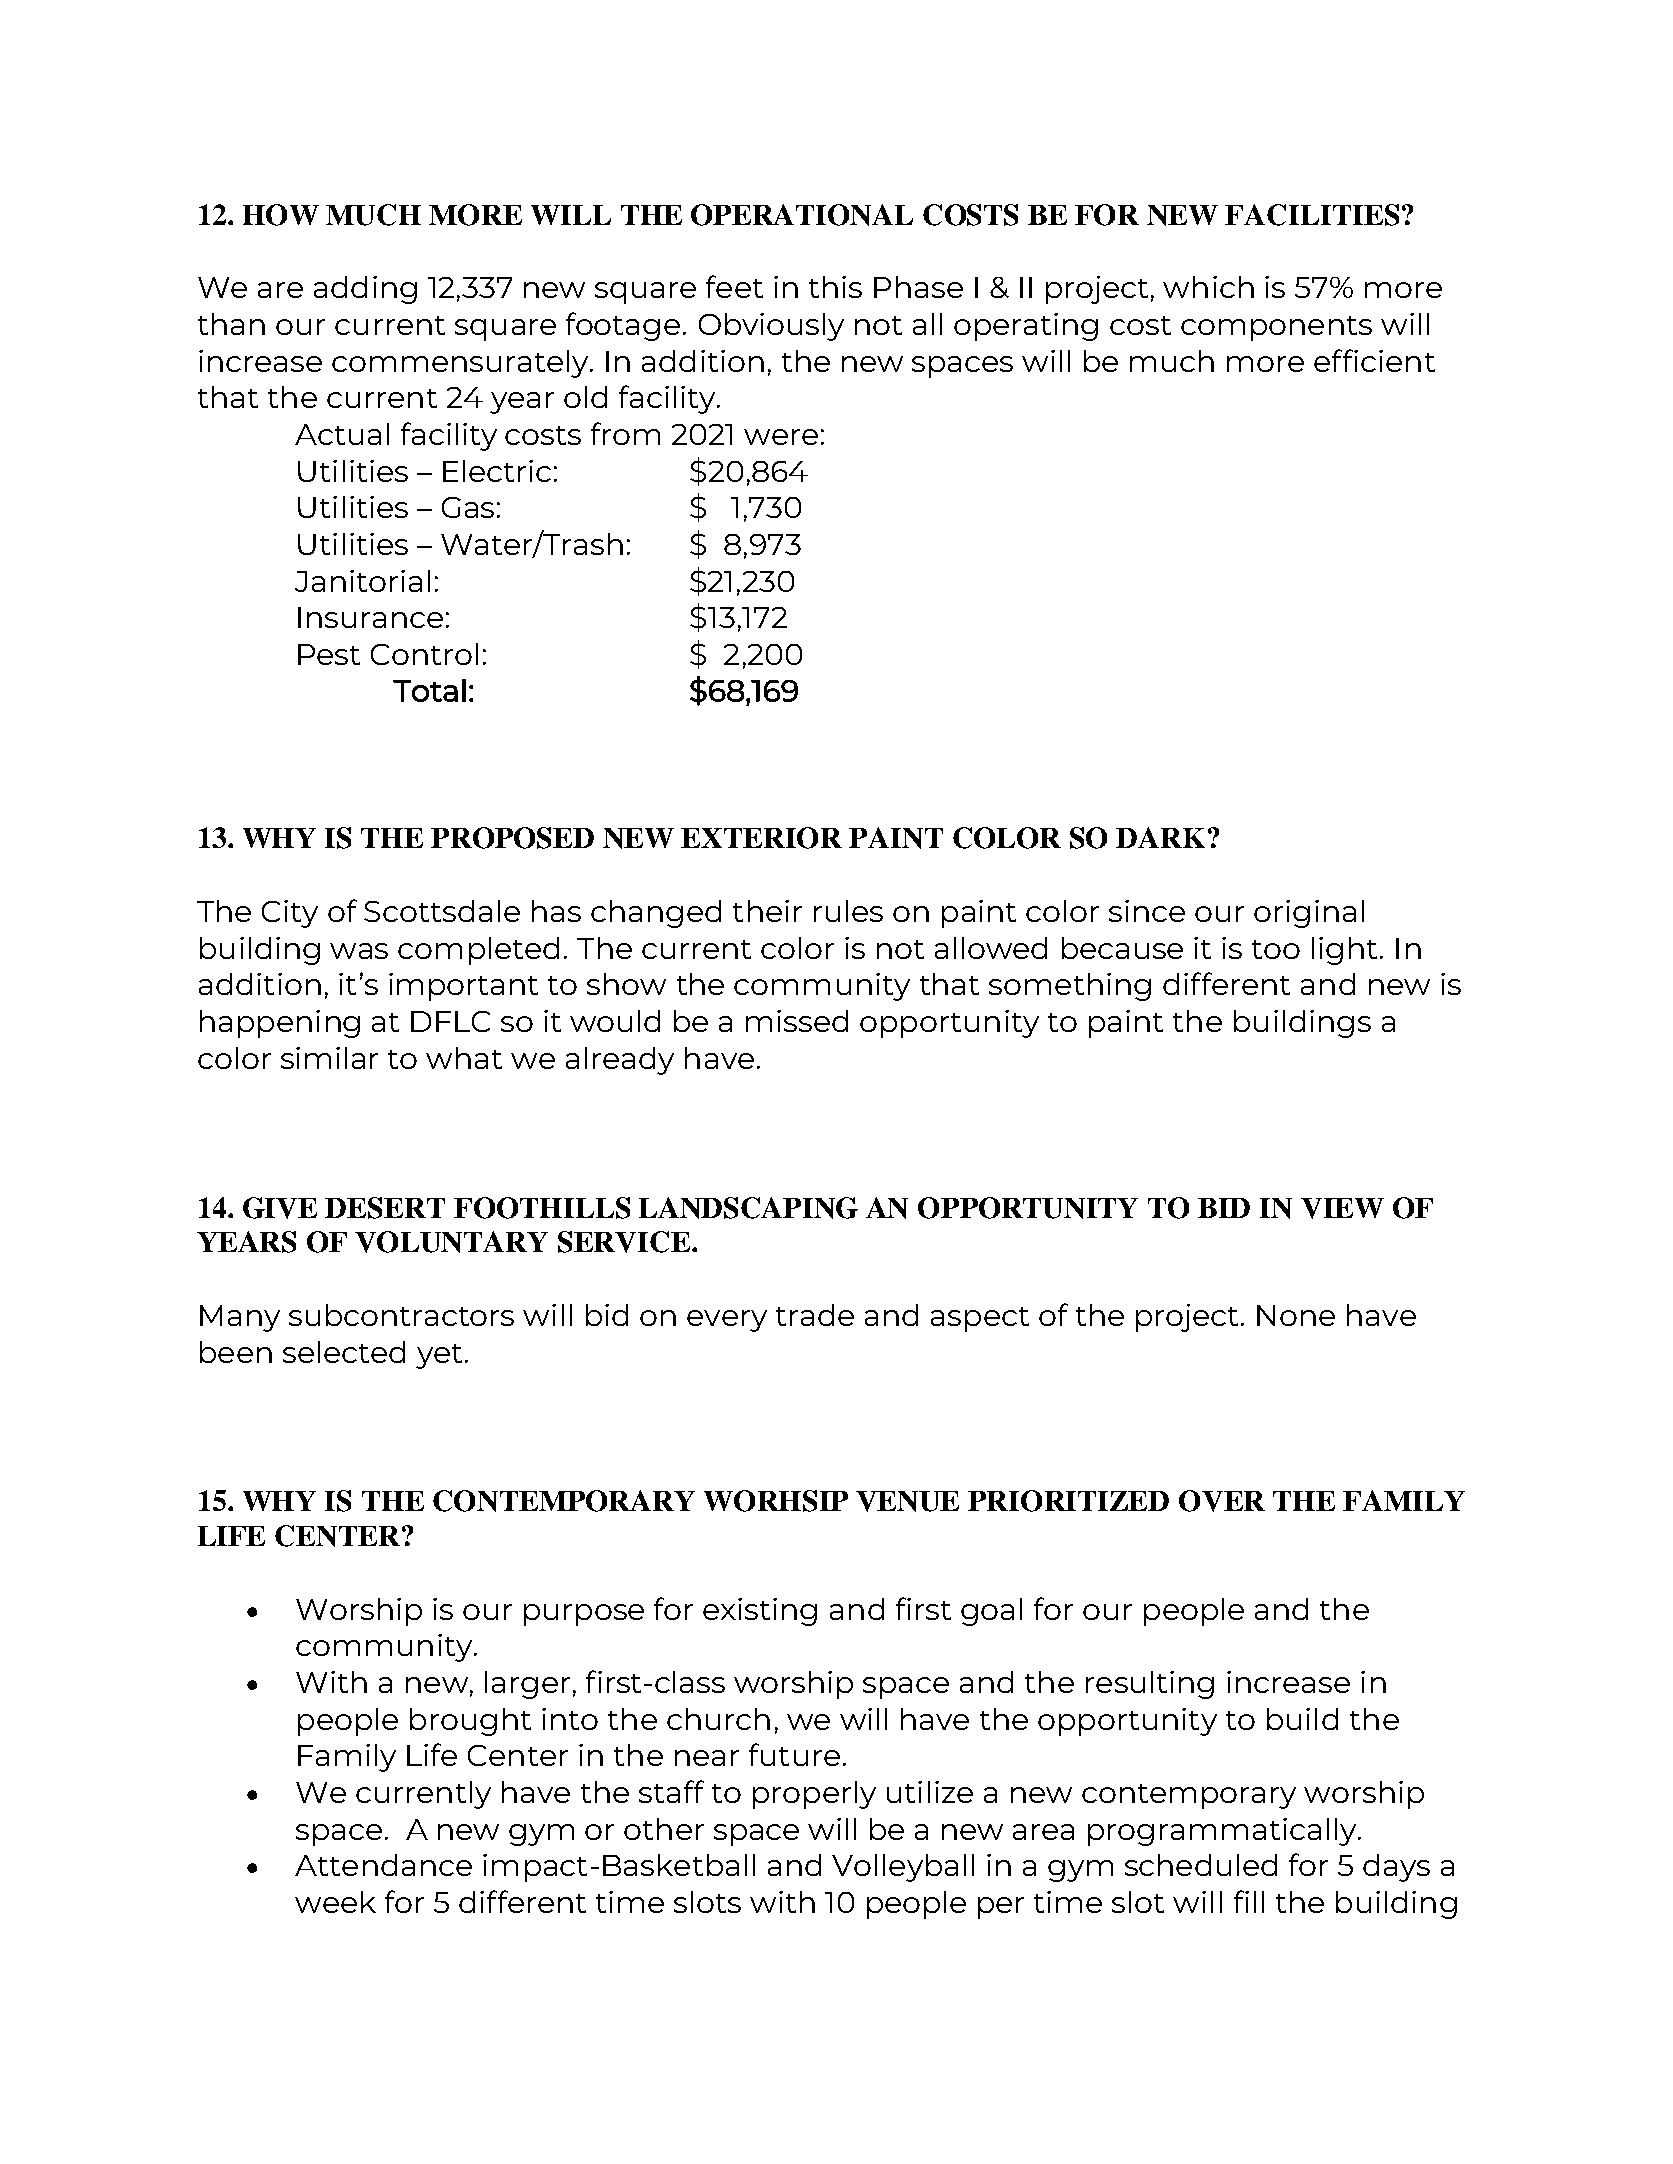 Image resolution: width=1673 pixels, height=2164 pixels. I want to click on Attendance, so click(383, 1865).
